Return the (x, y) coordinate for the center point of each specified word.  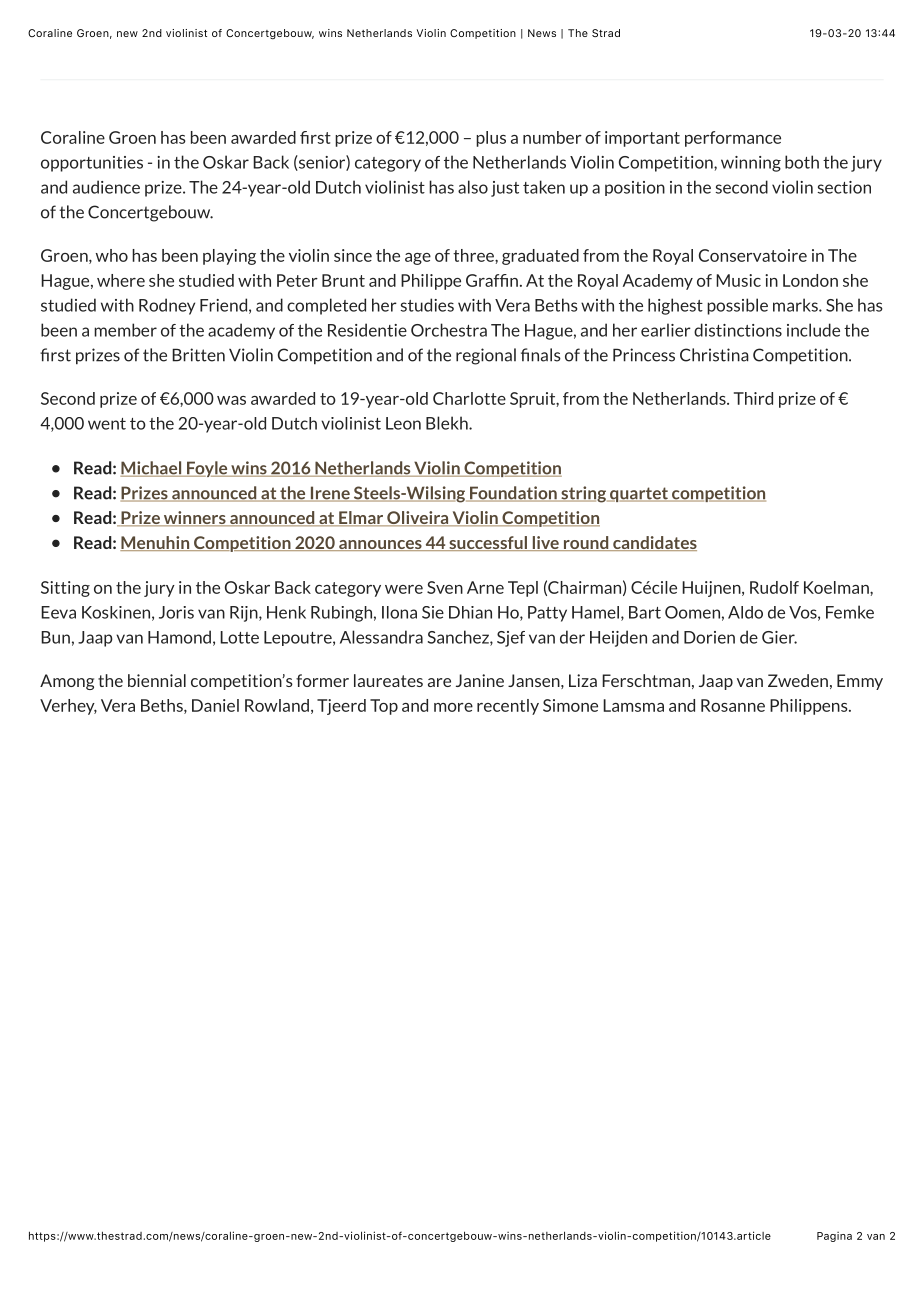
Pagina (834, 1237)
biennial (157, 680)
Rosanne (733, 705)
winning (751, 164)
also (473, 187)
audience (106, 187)
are (439, 682)
